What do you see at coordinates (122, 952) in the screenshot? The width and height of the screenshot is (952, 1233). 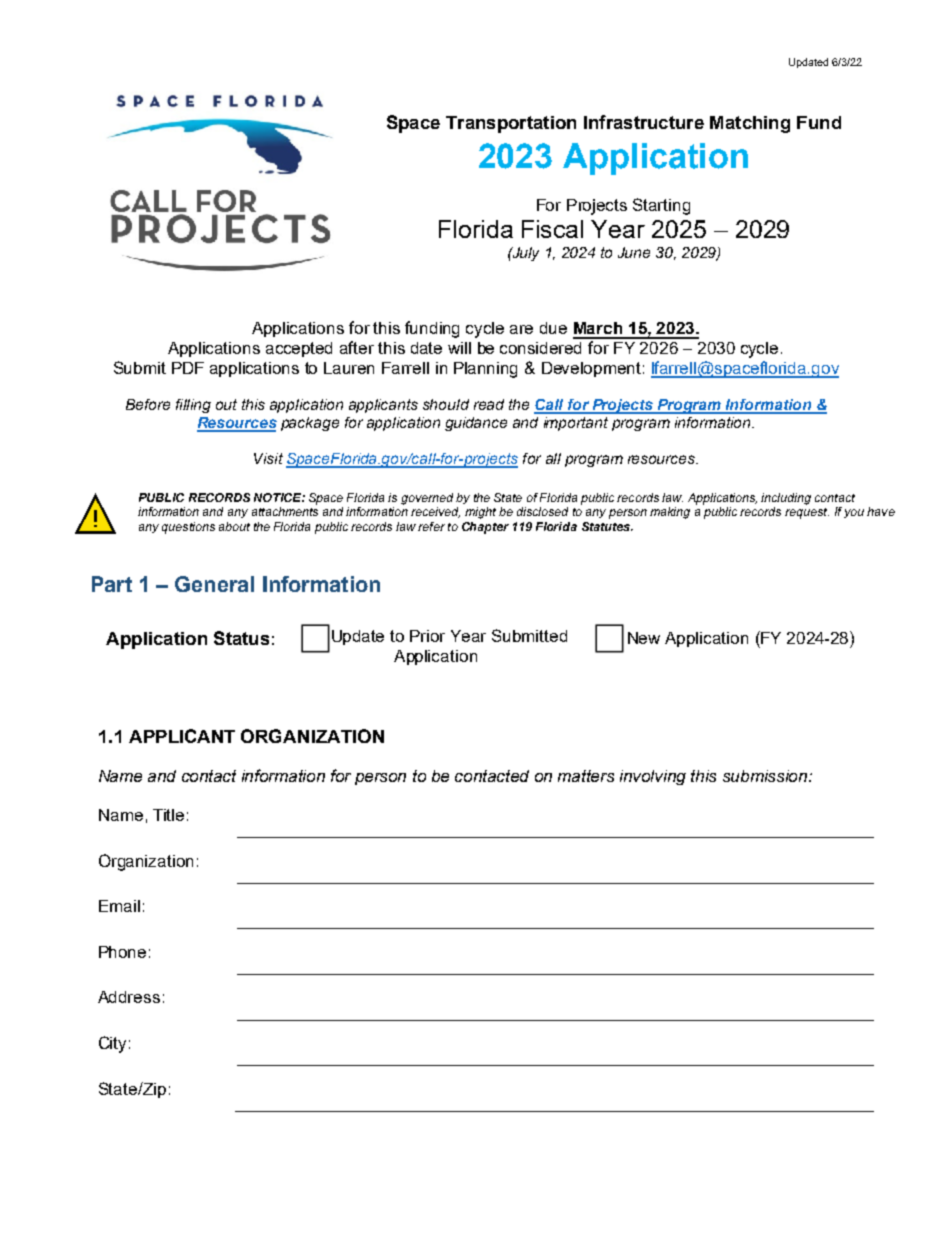 I see `Phone` at bounding box center [122, 952].
